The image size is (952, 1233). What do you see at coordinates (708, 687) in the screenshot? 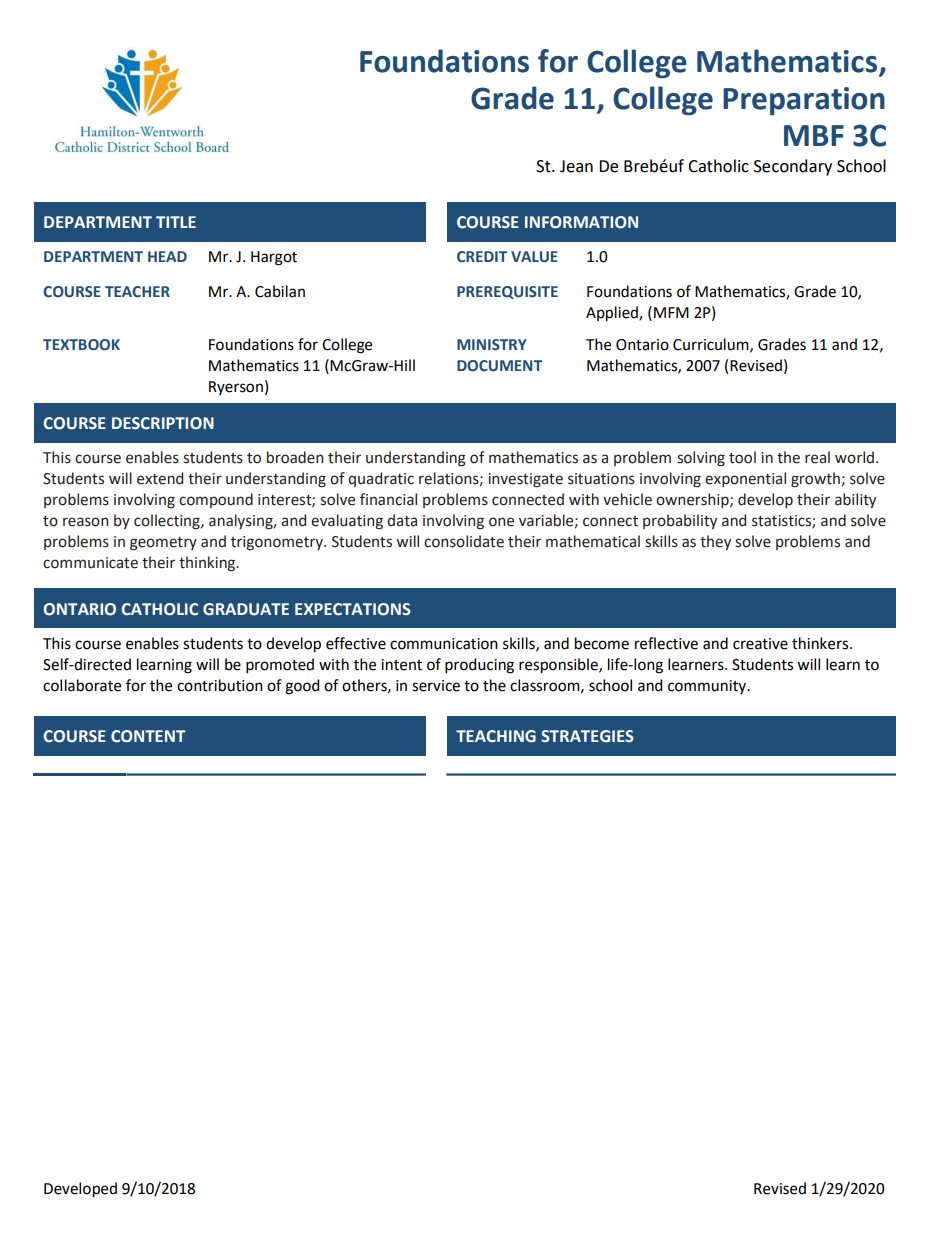
I see `community` at bounding box center [708, 687].
